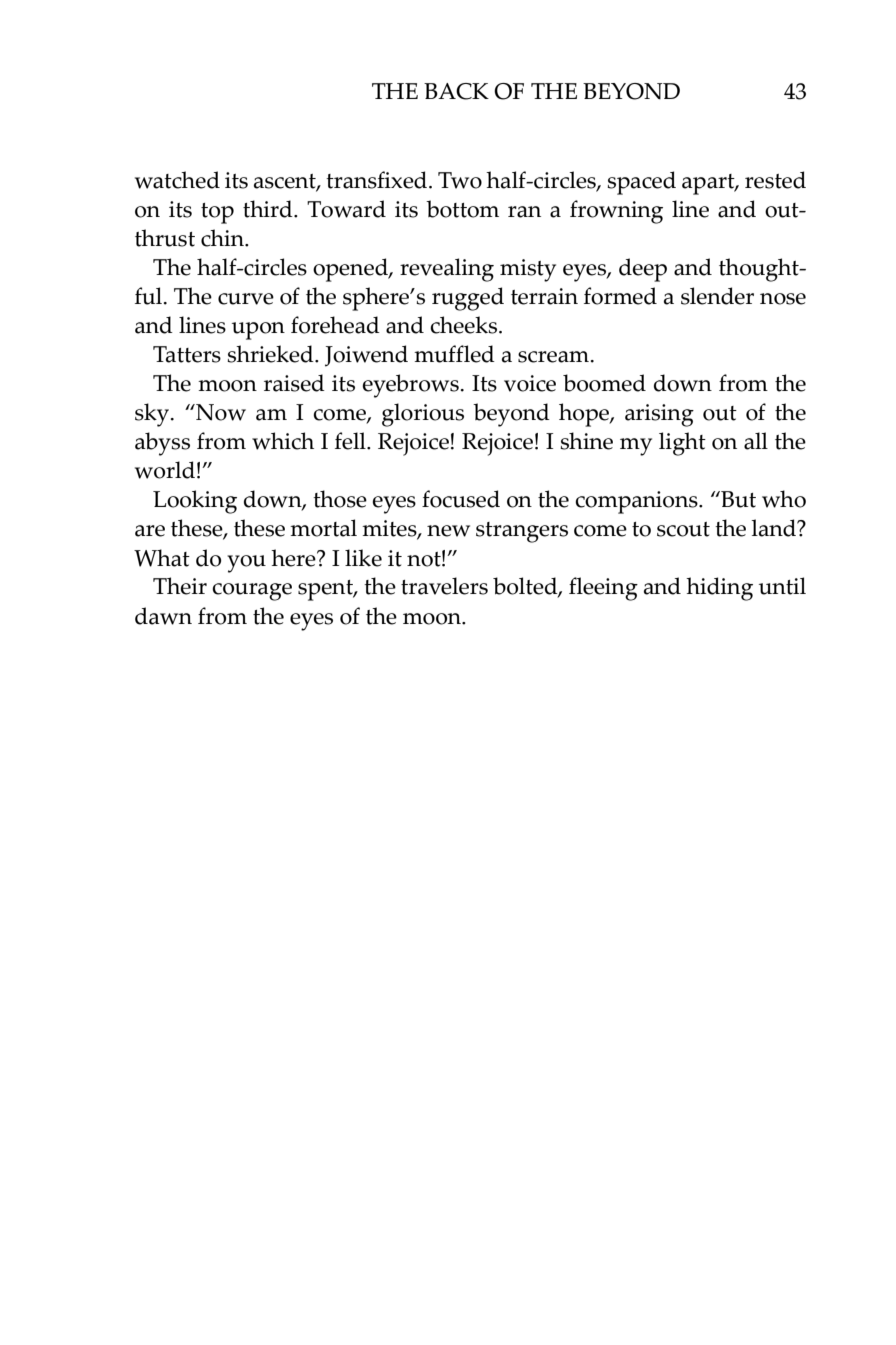  Describe the element at coordinates (456, 91) in the screenshot. I see `BACK` at that location.
